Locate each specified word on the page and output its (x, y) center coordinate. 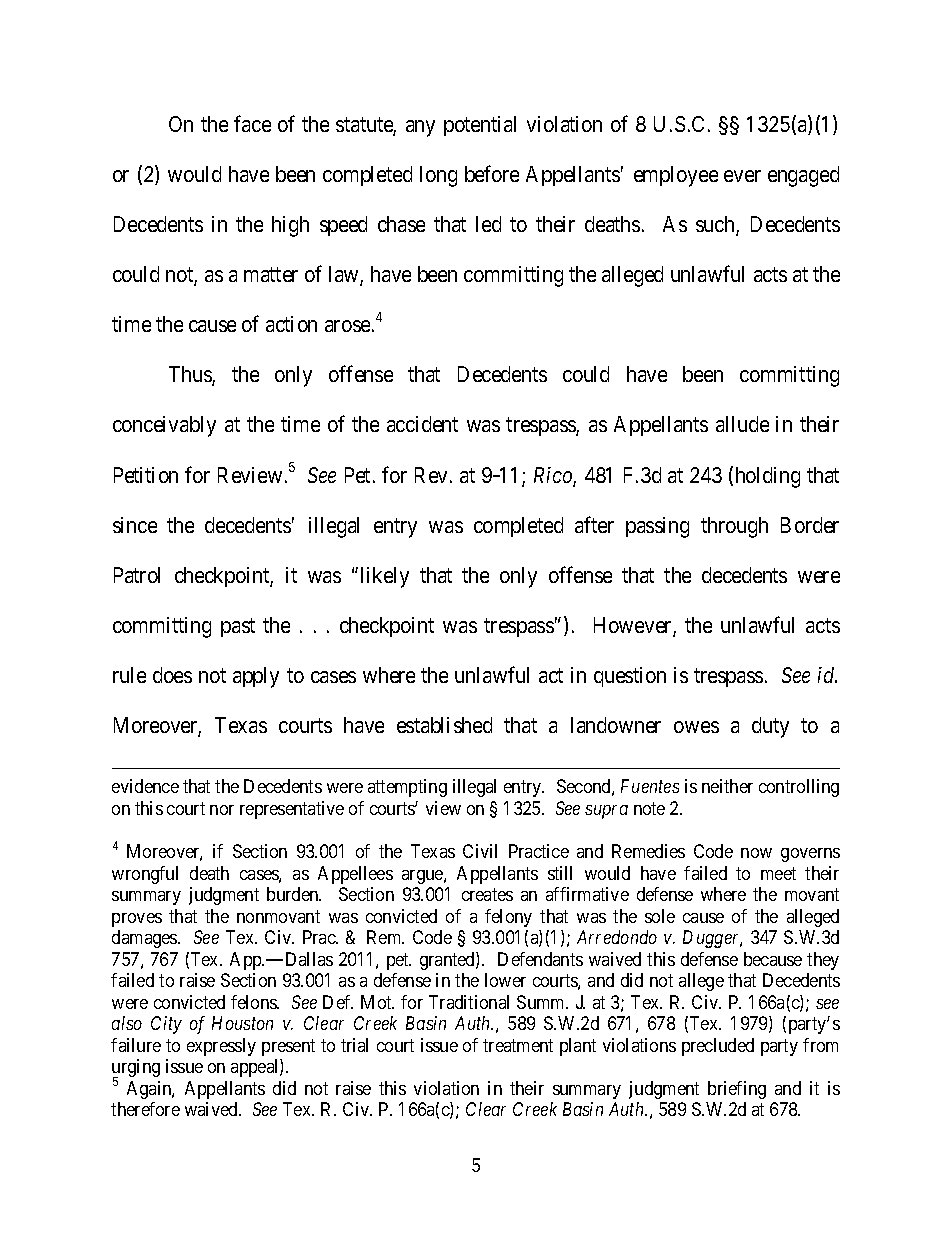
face (252, 123)
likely (385, 577)
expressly (221, 1047)
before (492, 173)
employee (676, 176)
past (238, 627)
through (734, 527)
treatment (518, 1045)
